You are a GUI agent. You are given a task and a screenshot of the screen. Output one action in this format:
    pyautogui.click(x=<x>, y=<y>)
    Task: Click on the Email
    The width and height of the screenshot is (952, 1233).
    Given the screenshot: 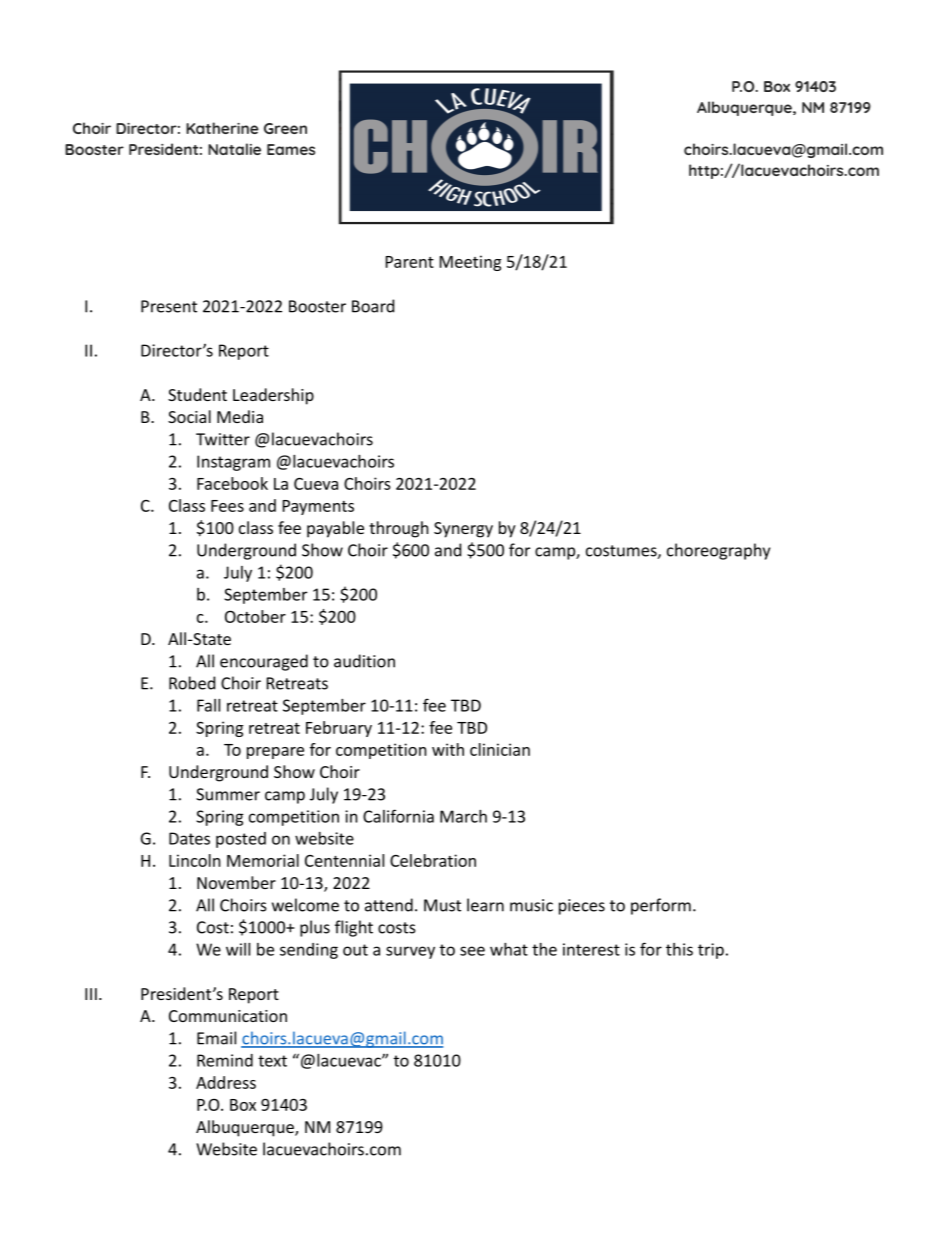 What is the action you would take?
    pyautogui.click(x=216, y=1038)
